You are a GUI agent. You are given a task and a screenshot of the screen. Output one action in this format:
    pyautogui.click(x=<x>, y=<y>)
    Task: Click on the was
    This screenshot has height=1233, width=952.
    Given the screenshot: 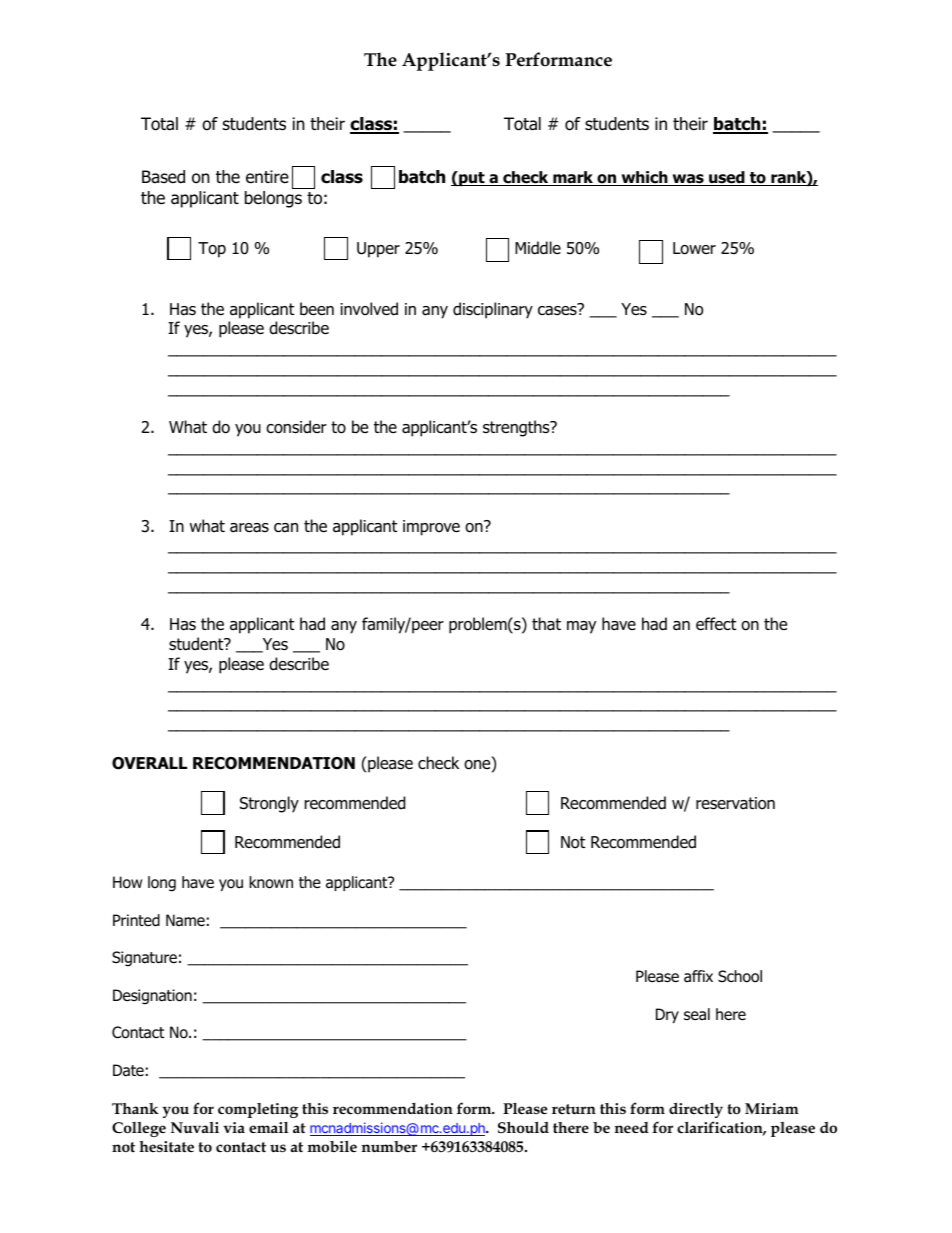 What is the action you would take?
    pyautogui.click(x=688, y=180)
